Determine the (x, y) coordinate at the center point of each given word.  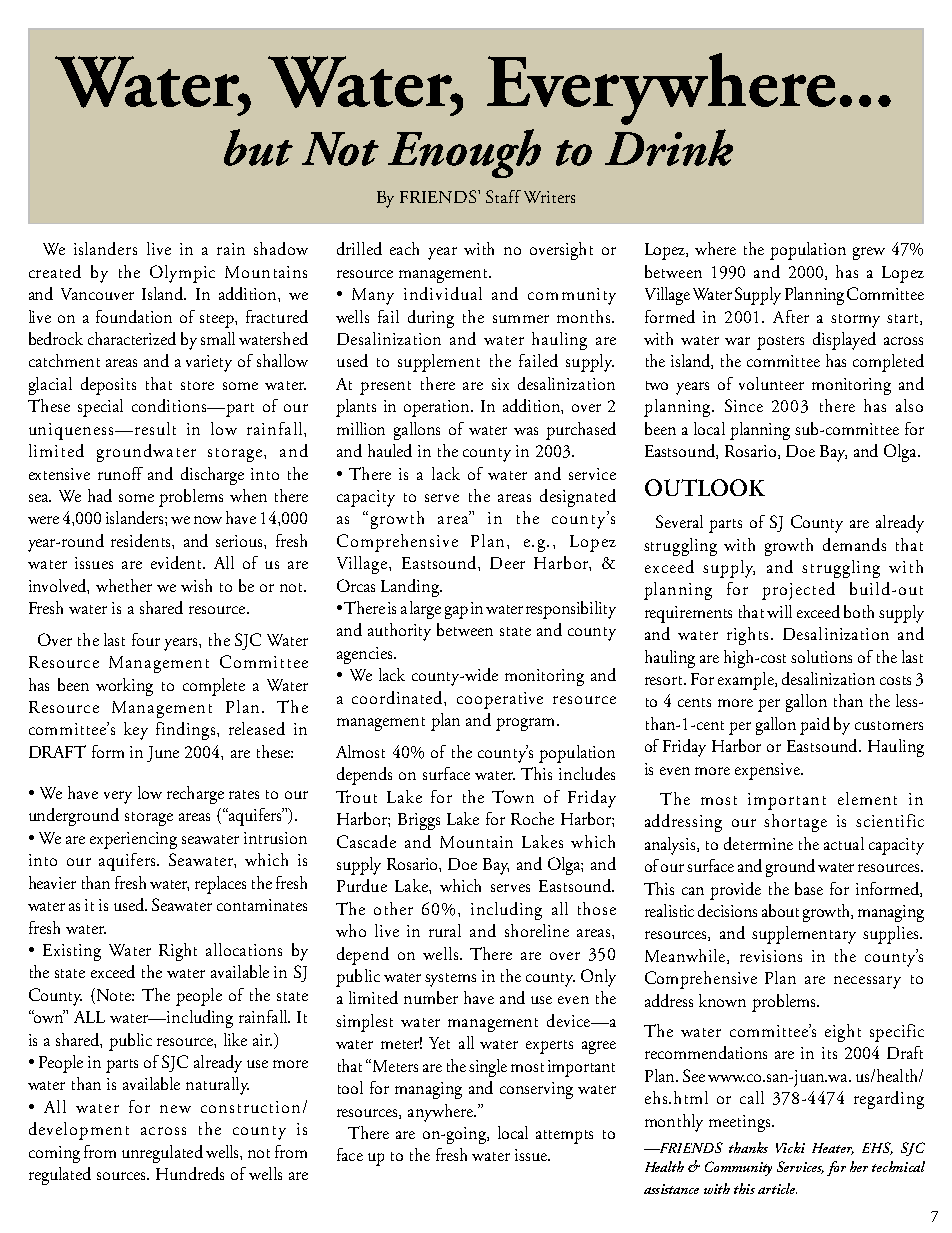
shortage (795, 823)
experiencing (133, 840)
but (258, 147)
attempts (564, 1137)
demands (854, 544)
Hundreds (190, 1173)
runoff (120, 473)
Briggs (419, 821)
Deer (507, 563)
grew (869, 253)
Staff (503, 196)
